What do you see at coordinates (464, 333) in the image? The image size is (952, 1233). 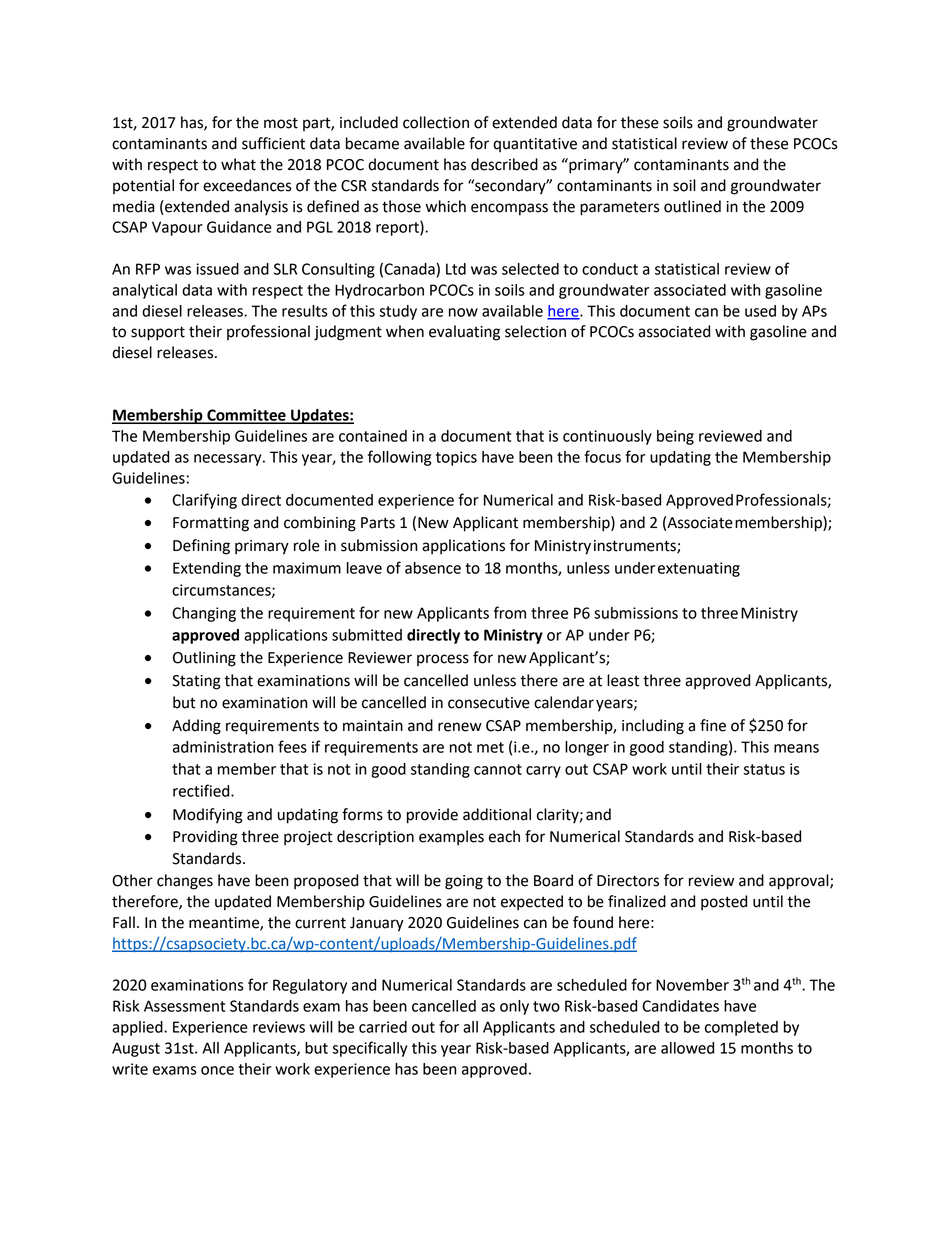 I see `evaluating` at bounding box center [464, 333].
